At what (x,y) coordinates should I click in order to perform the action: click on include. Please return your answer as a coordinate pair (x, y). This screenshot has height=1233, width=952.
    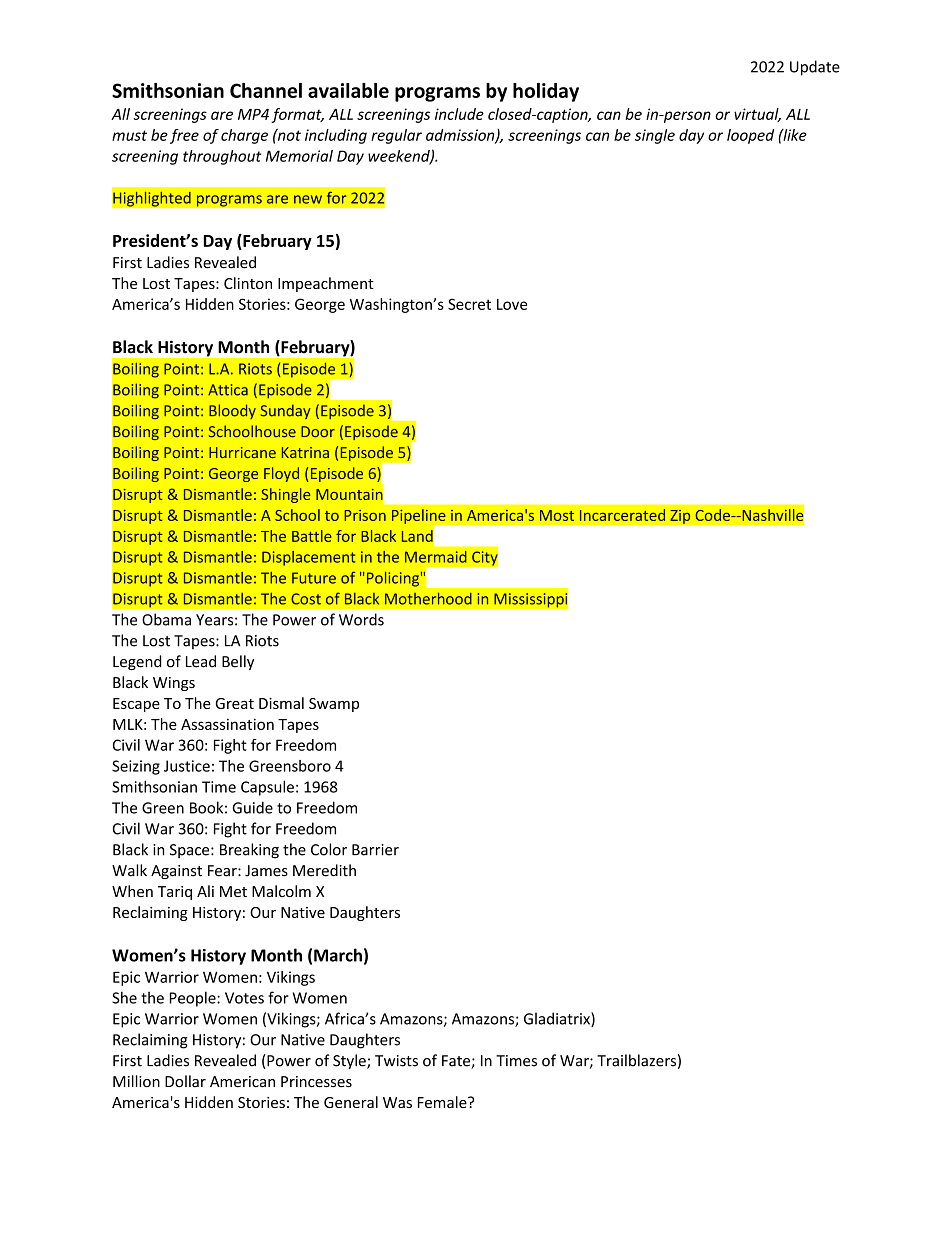
    Looking at the image, I should click on (459, 114).
